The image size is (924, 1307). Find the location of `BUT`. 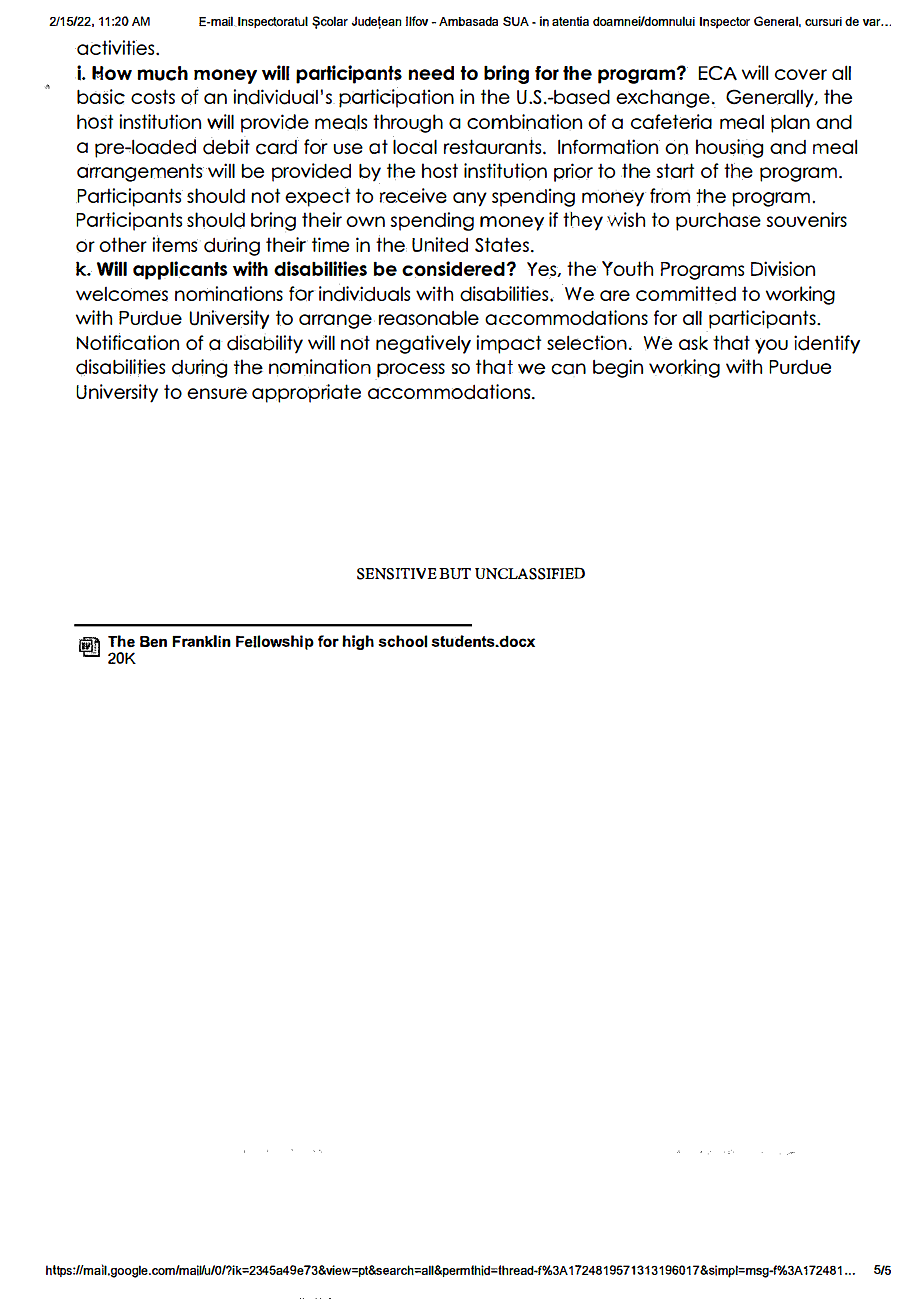

BUT is located at coordinates (455, 573).
